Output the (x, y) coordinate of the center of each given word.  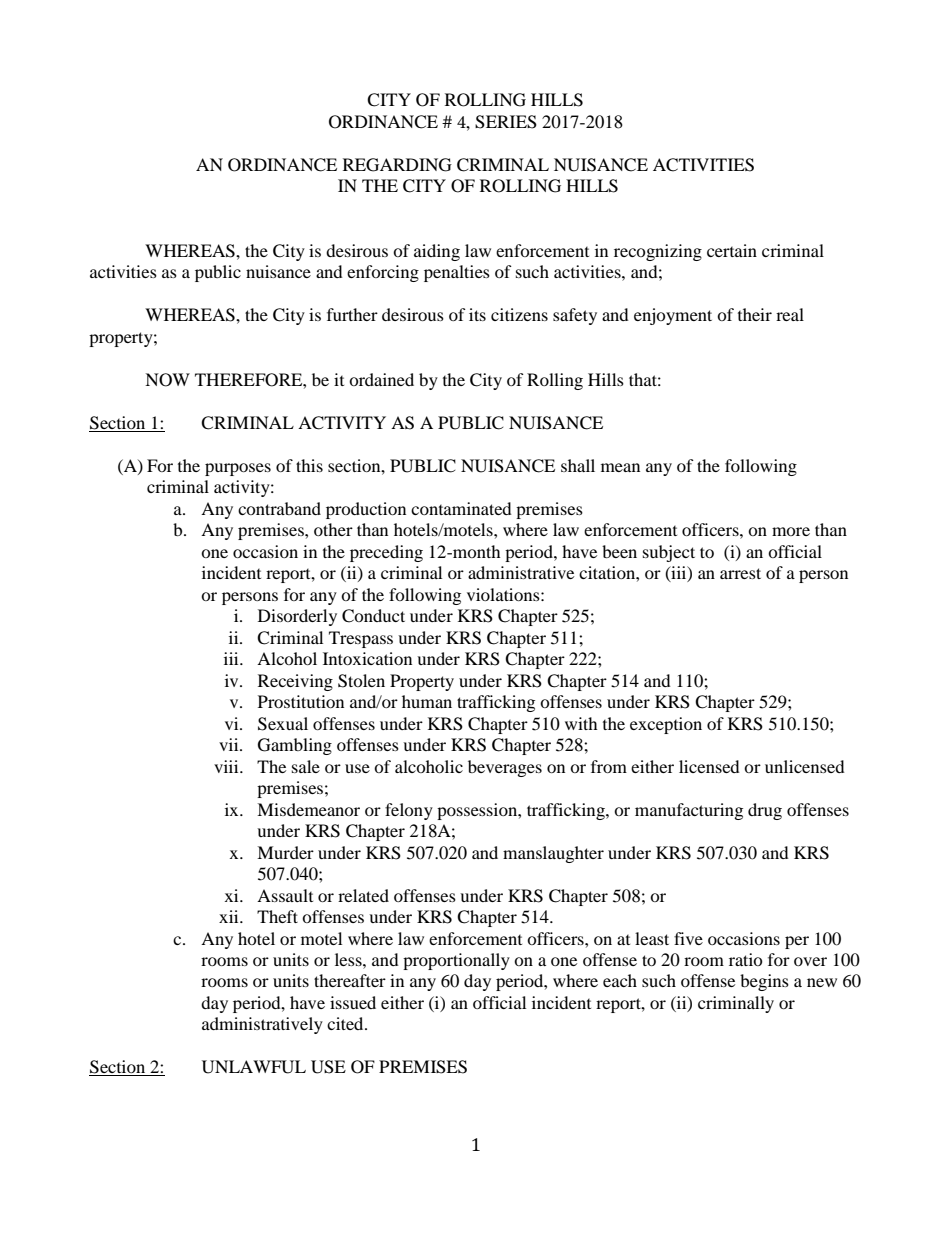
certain (732, 250)
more (791, 531)
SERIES (506, 122)
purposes (238, 469)
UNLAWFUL (254, 1067)
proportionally (456, 961)
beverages (505, 768)
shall (578, 465)
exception (666, 725)
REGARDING (397, 165)
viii (227, 766)
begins (764, 982)
